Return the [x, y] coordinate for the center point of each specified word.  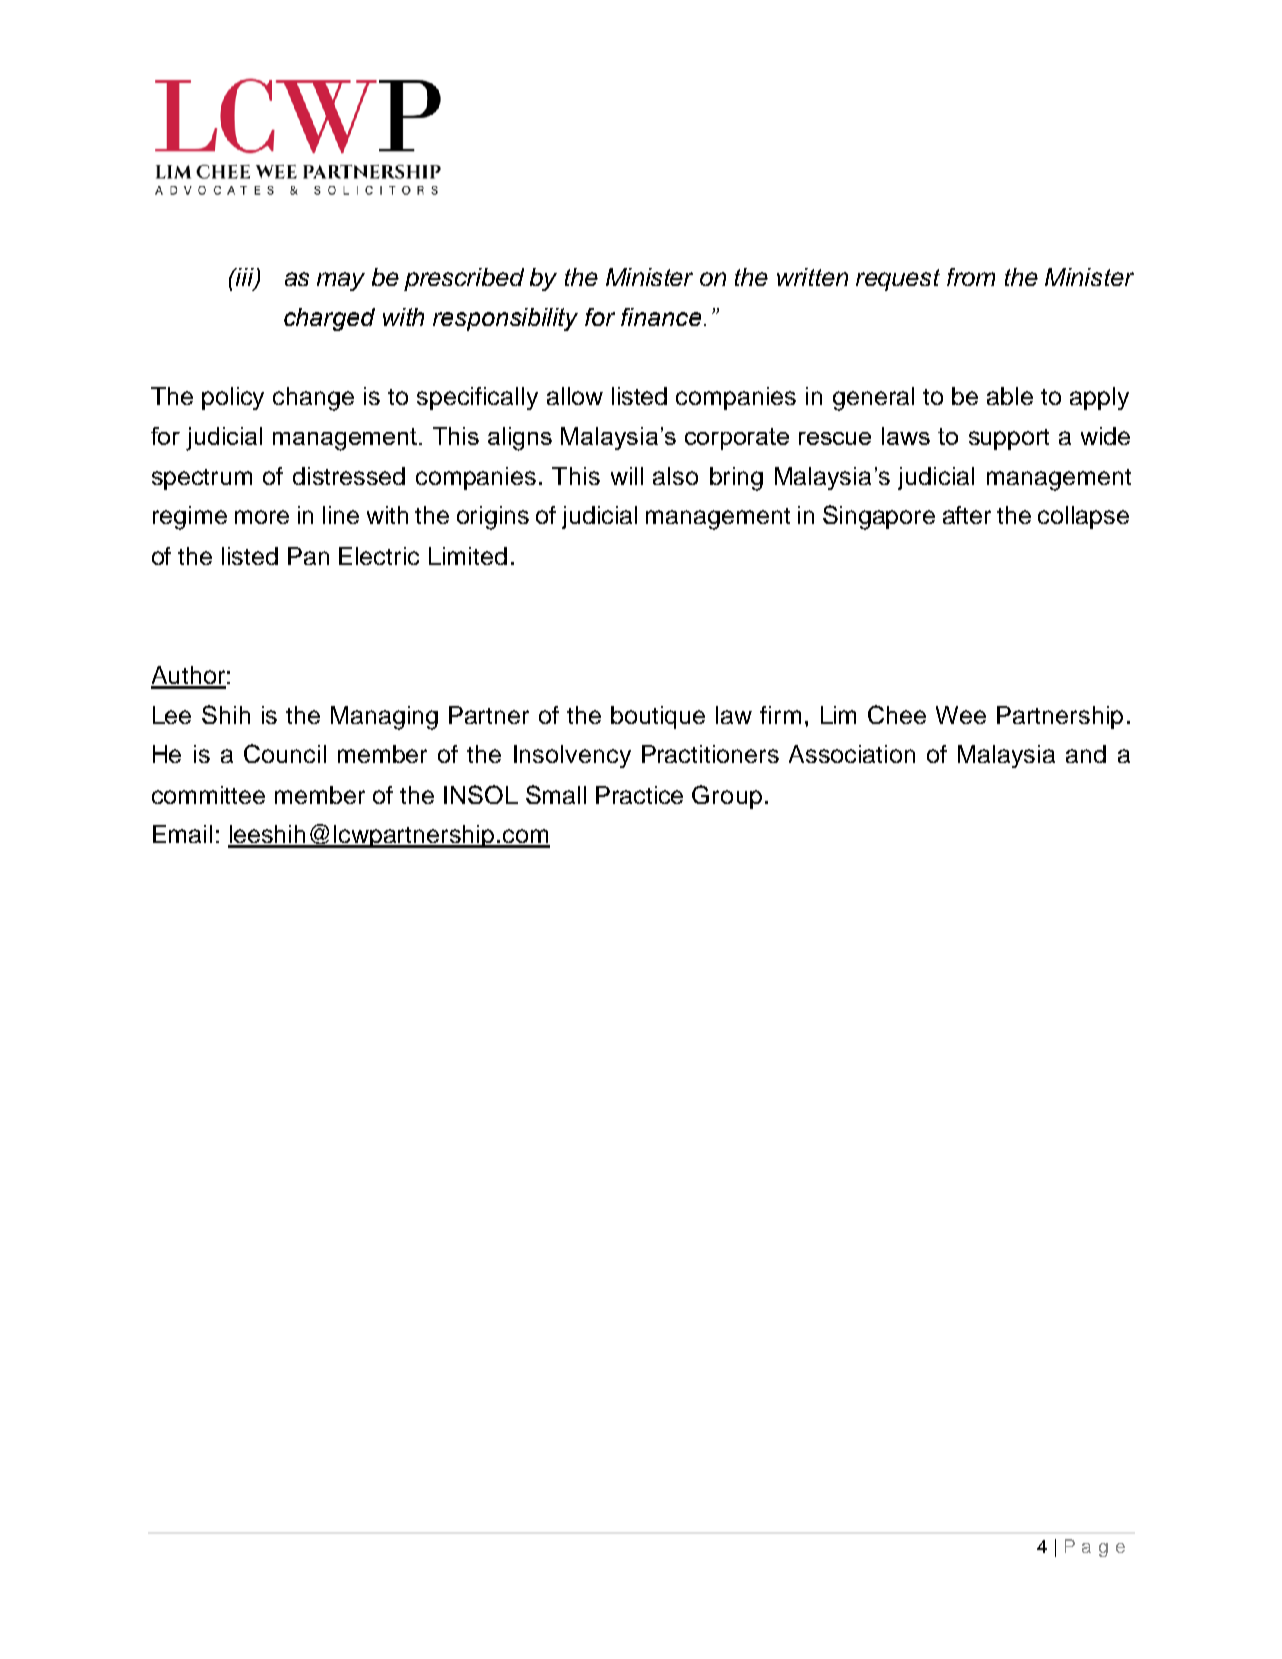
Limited [468, 556]
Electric [379, 556]
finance [661, 317]
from [971, 277]
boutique [658, 717]
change [313, 399]
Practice [639, 795]
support [1009, 439]
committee [208, 795]
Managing [384, 718]
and [1086, 754]
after [967, 515]
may [341, 281]
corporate [737, 439]
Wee [961, 715]
